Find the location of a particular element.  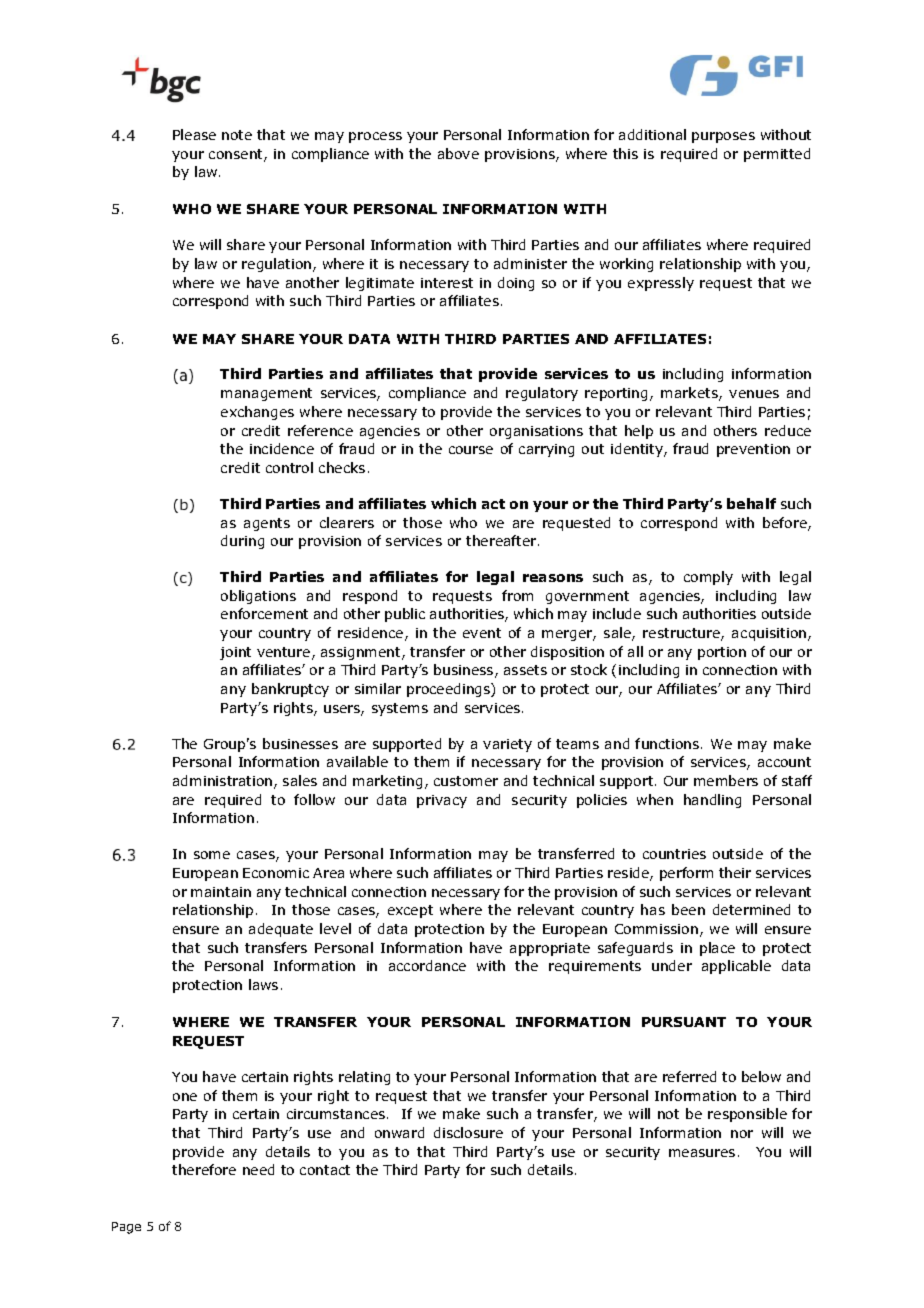

portion is located at coordinates (722, 653).
